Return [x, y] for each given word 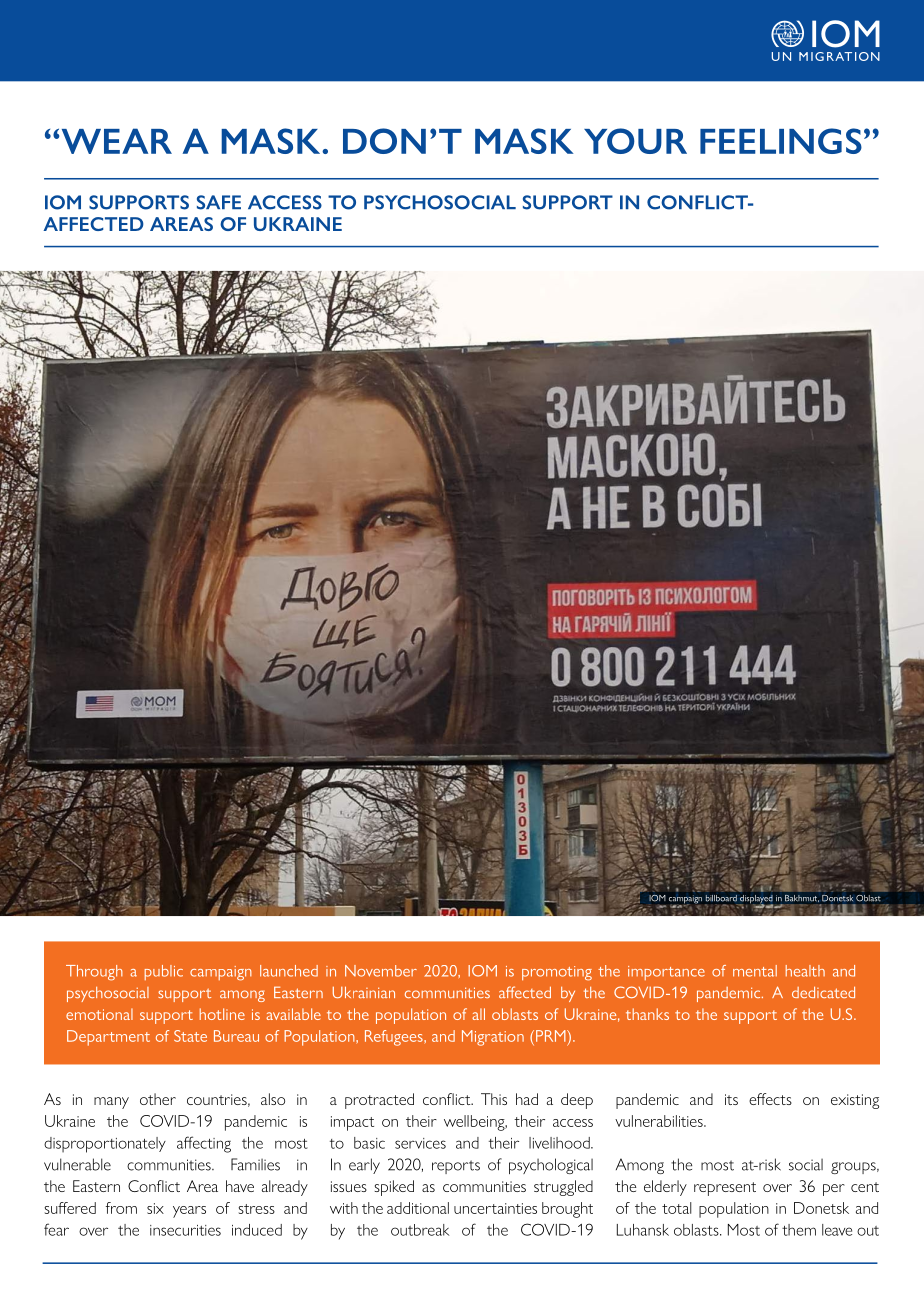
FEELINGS [781, 141]
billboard [721, 898]
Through [94, 973]
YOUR [635, 141]
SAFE [219, 202]
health [805, 971]
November [381, 971]
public [164, 972]
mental [755, 971]
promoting [557, 973]
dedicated [823, 992]
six [155, 1208]
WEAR [117, 141]
